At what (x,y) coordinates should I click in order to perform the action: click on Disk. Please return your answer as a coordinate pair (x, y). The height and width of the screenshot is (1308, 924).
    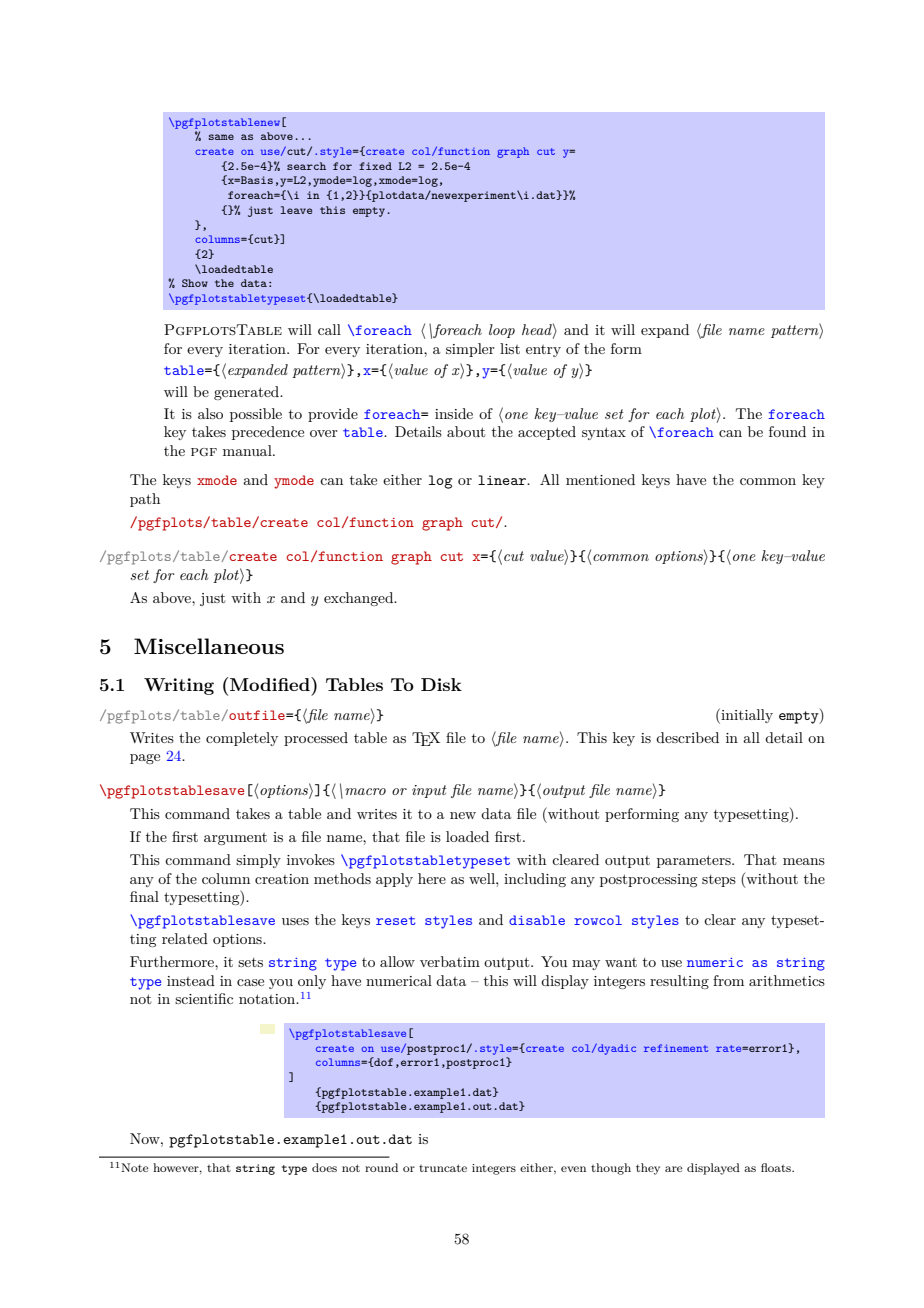
    Looking at the image, I should click on (441, 684).
